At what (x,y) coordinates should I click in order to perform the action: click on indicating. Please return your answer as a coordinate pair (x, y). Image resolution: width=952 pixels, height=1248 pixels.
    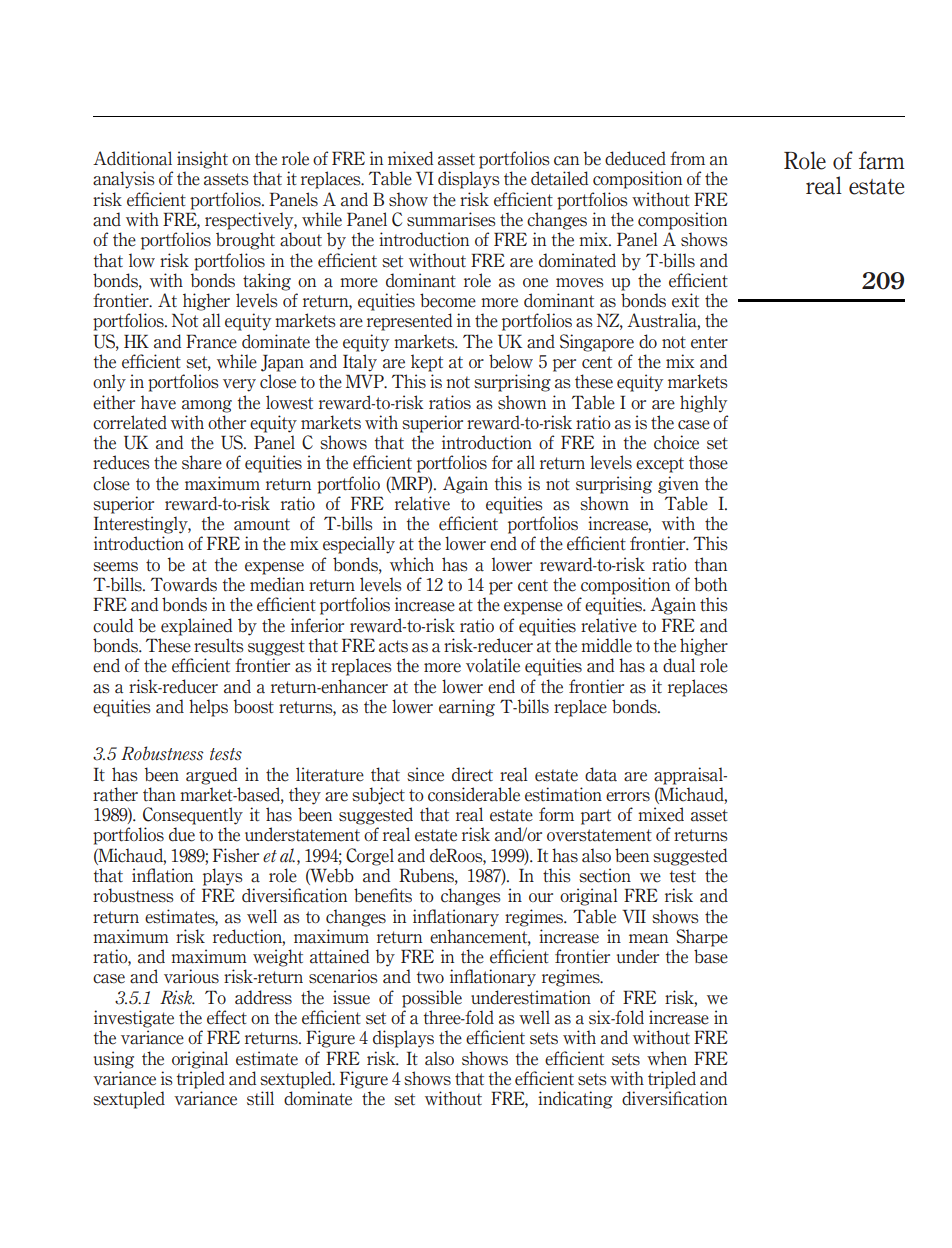
    Looking at the image, I should click on (575, 1100).
